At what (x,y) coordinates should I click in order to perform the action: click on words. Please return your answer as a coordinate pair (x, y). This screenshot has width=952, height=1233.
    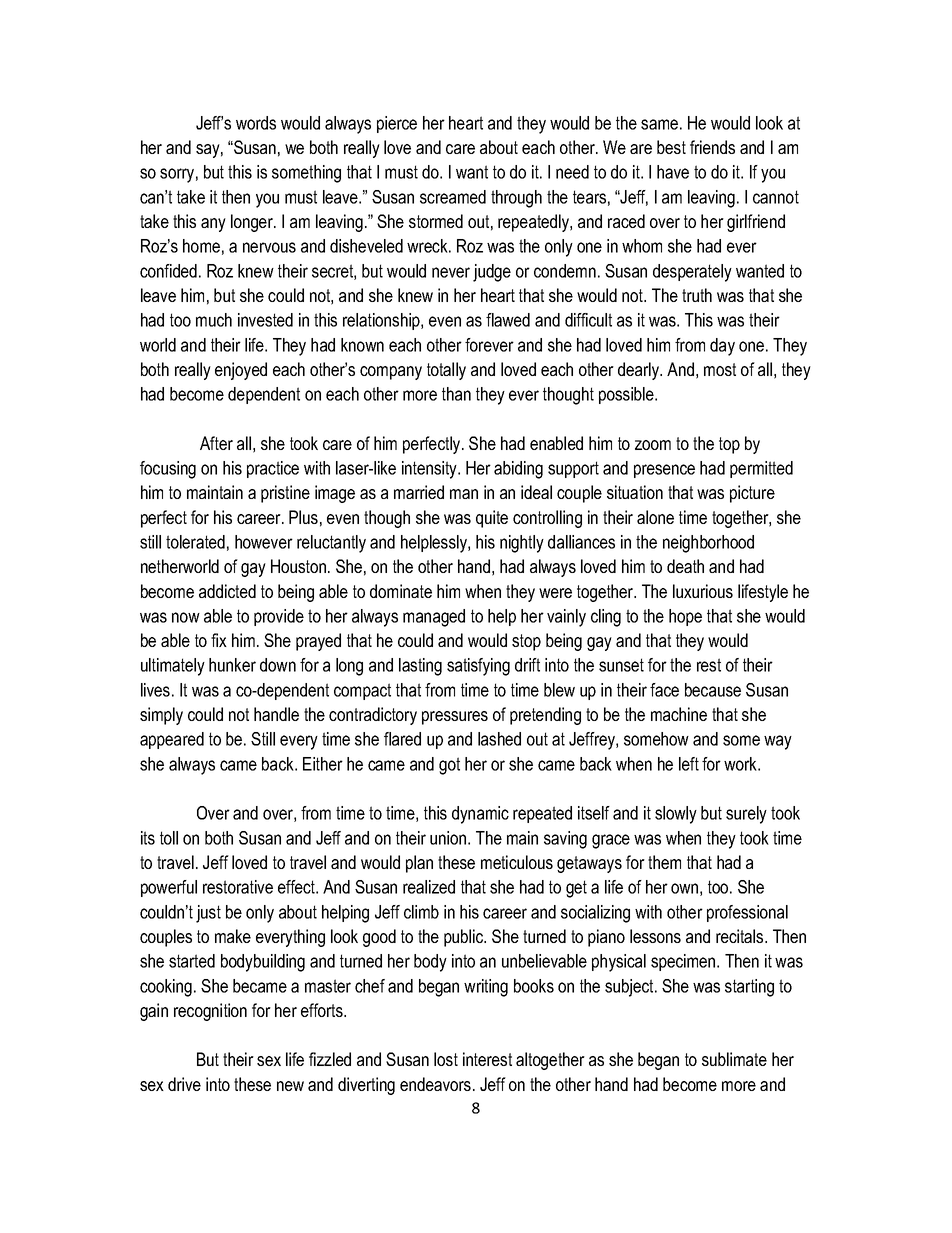
    Looking at the image, I should click on (256, 123).
